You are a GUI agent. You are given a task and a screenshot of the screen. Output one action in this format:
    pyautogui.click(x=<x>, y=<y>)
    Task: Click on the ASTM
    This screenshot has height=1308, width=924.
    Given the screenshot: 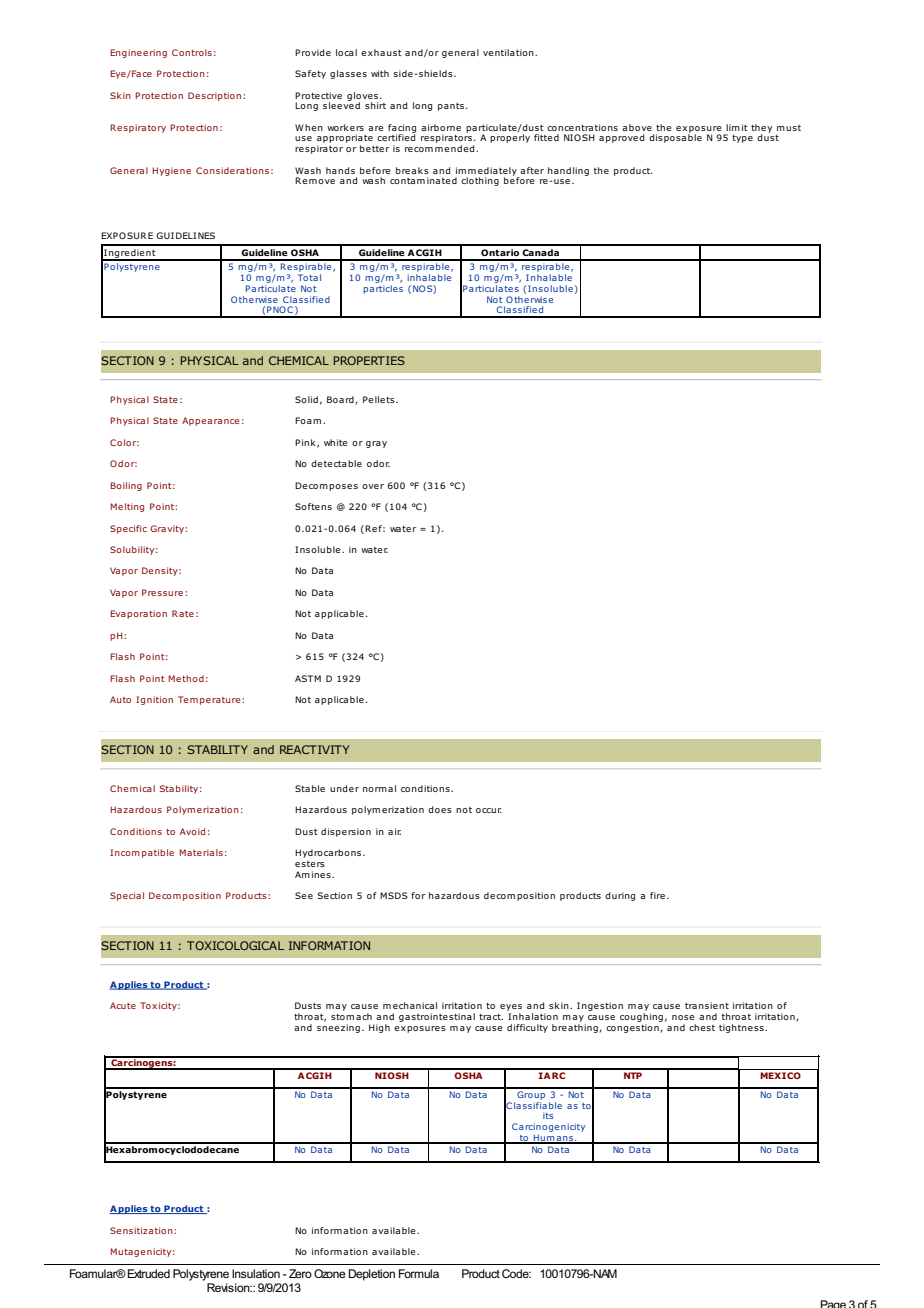 What is the action you would take?
    pyautogui.click(x=308, y=678)
